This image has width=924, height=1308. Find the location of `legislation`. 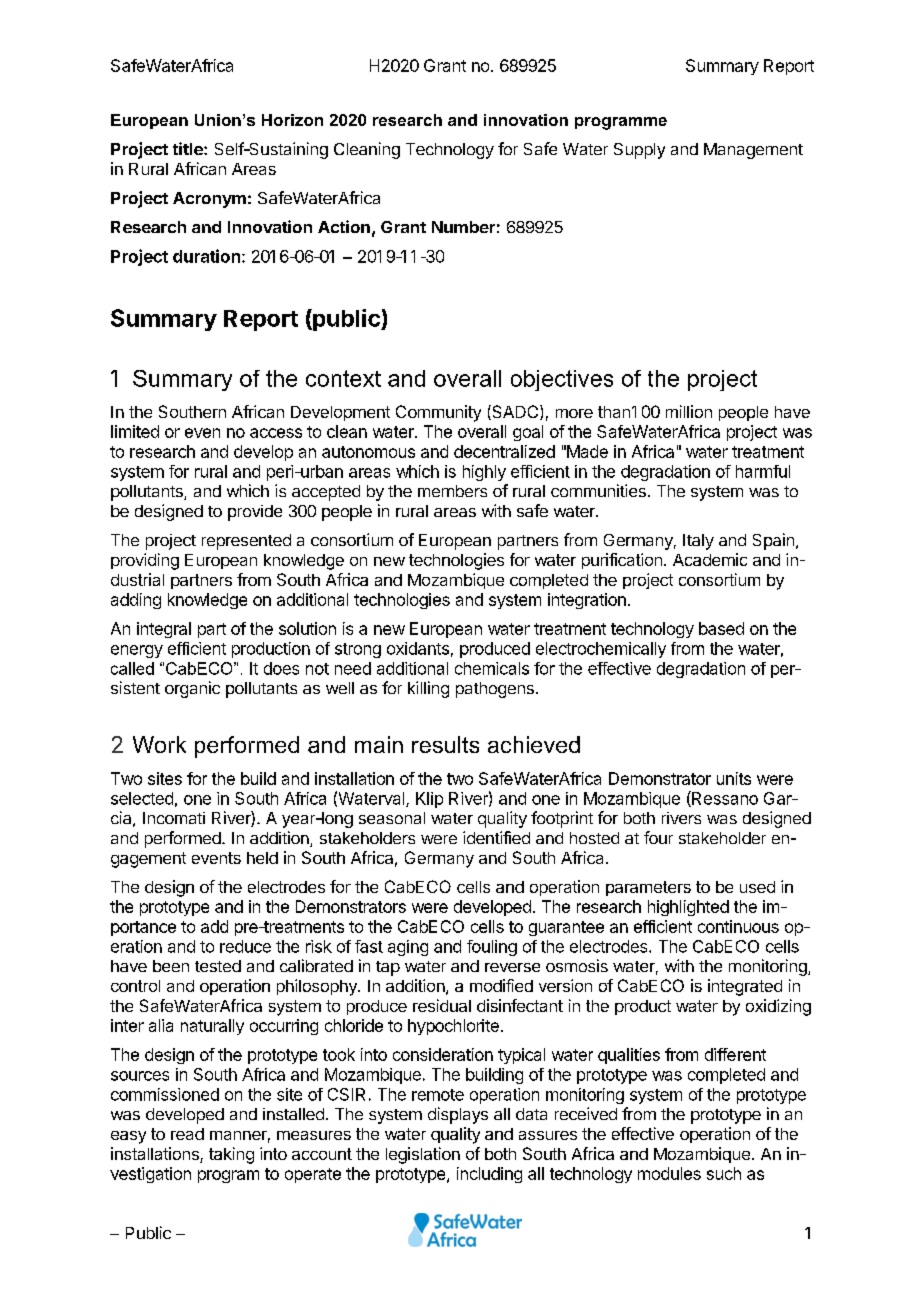

legislation is located at coordinates (423, 1155).
